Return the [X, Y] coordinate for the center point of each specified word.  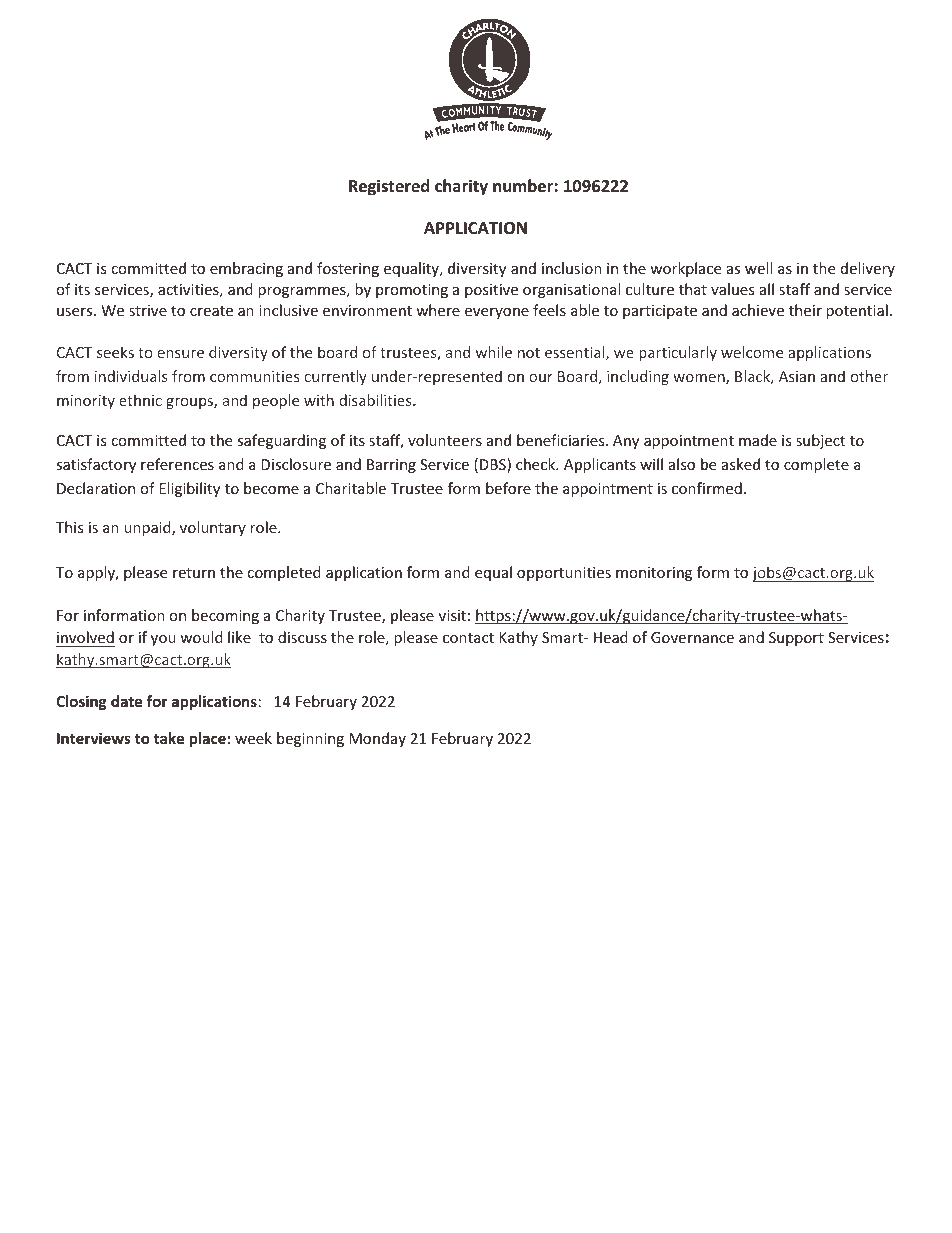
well [758, 268]
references [177, 464]
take [169, 738]
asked [741, 464]
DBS [494, 465]
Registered [389, 187]
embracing [246, 269]
